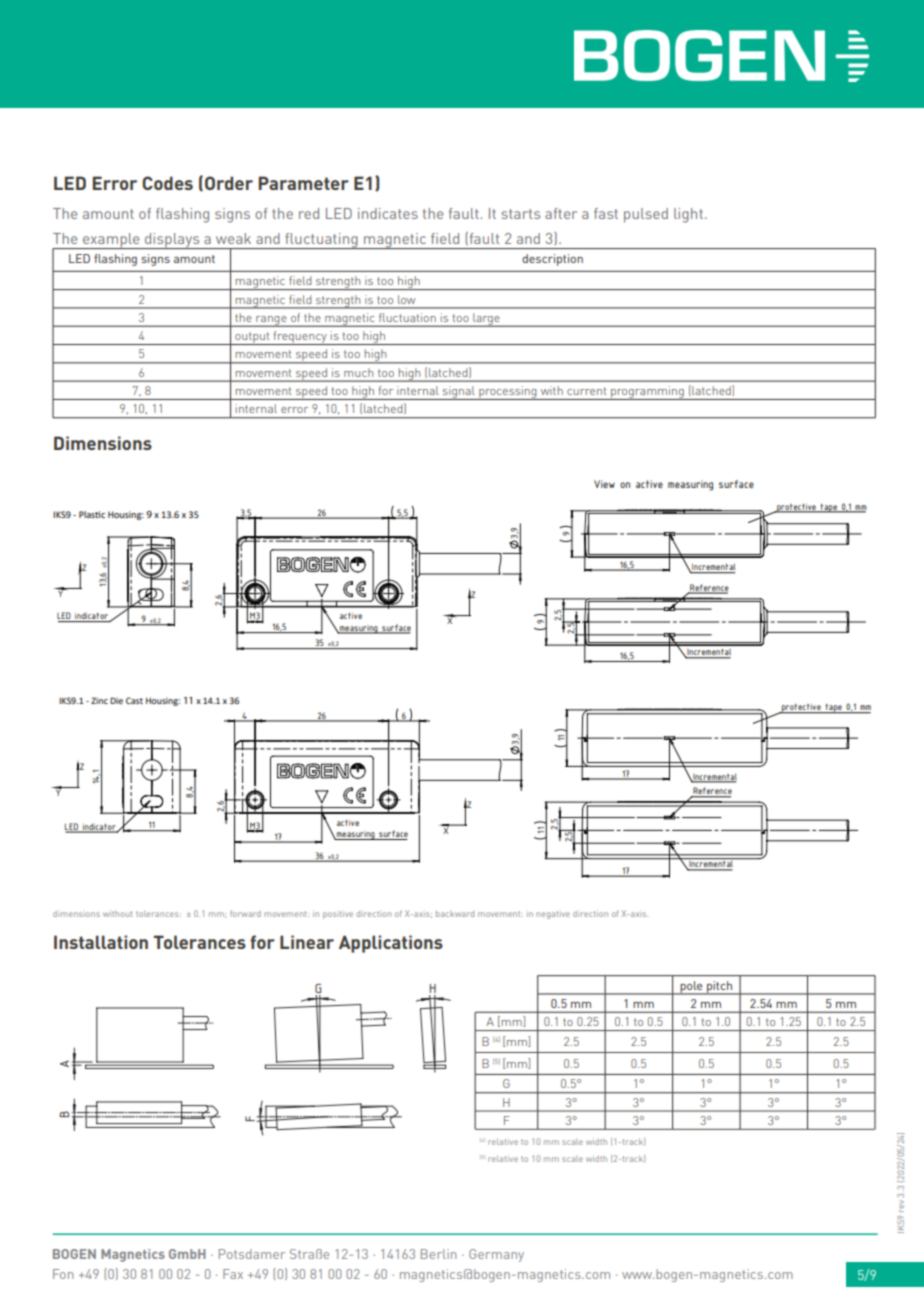 This document has height=1308, width=924. I want to click on Berlin, so click(438, 1254).
